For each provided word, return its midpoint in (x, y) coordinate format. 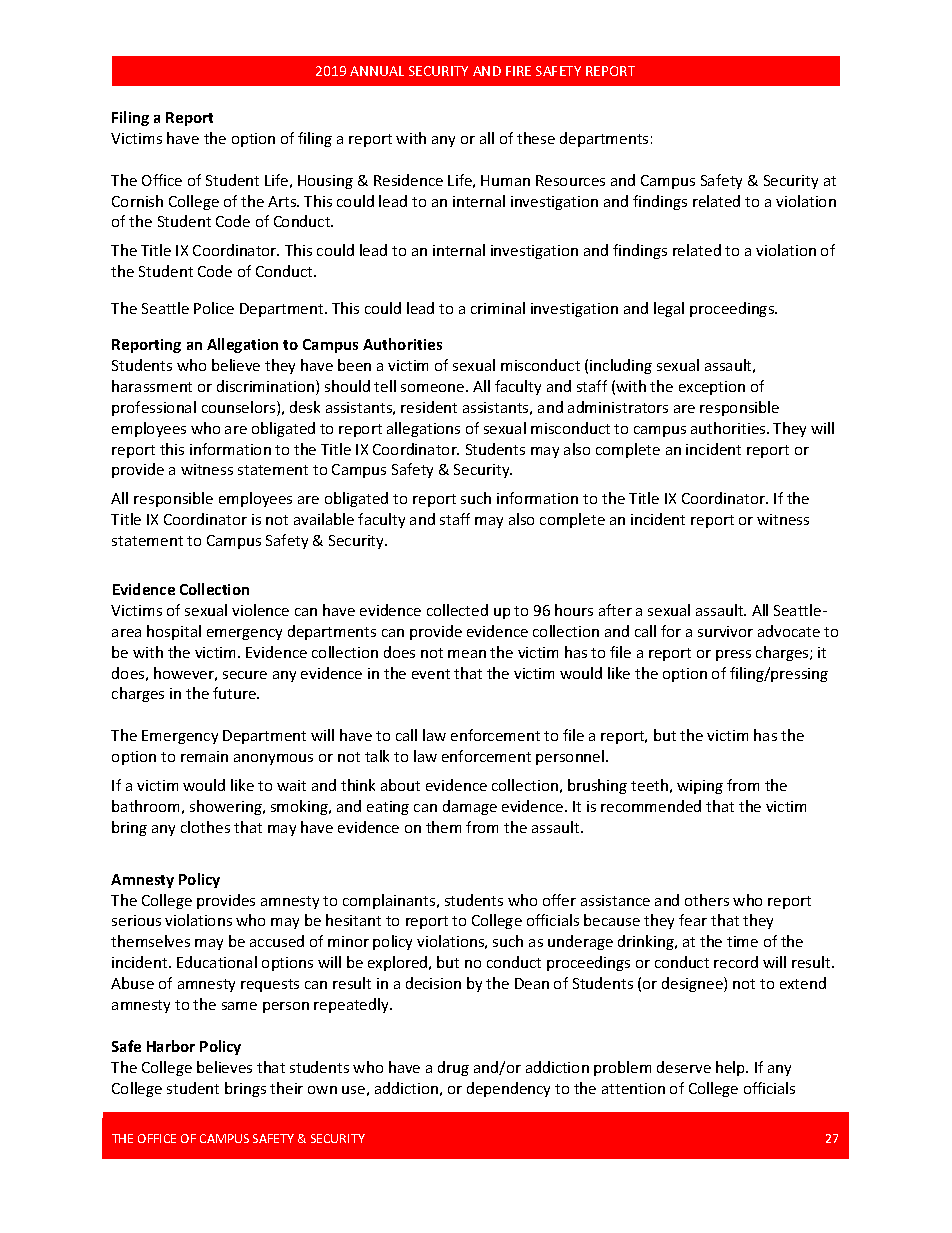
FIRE (518, 71)
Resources (570, 180)
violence (260, 610)
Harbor (171, 1046)
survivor (725, 631)
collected (457, 610)
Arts (283, 201)
